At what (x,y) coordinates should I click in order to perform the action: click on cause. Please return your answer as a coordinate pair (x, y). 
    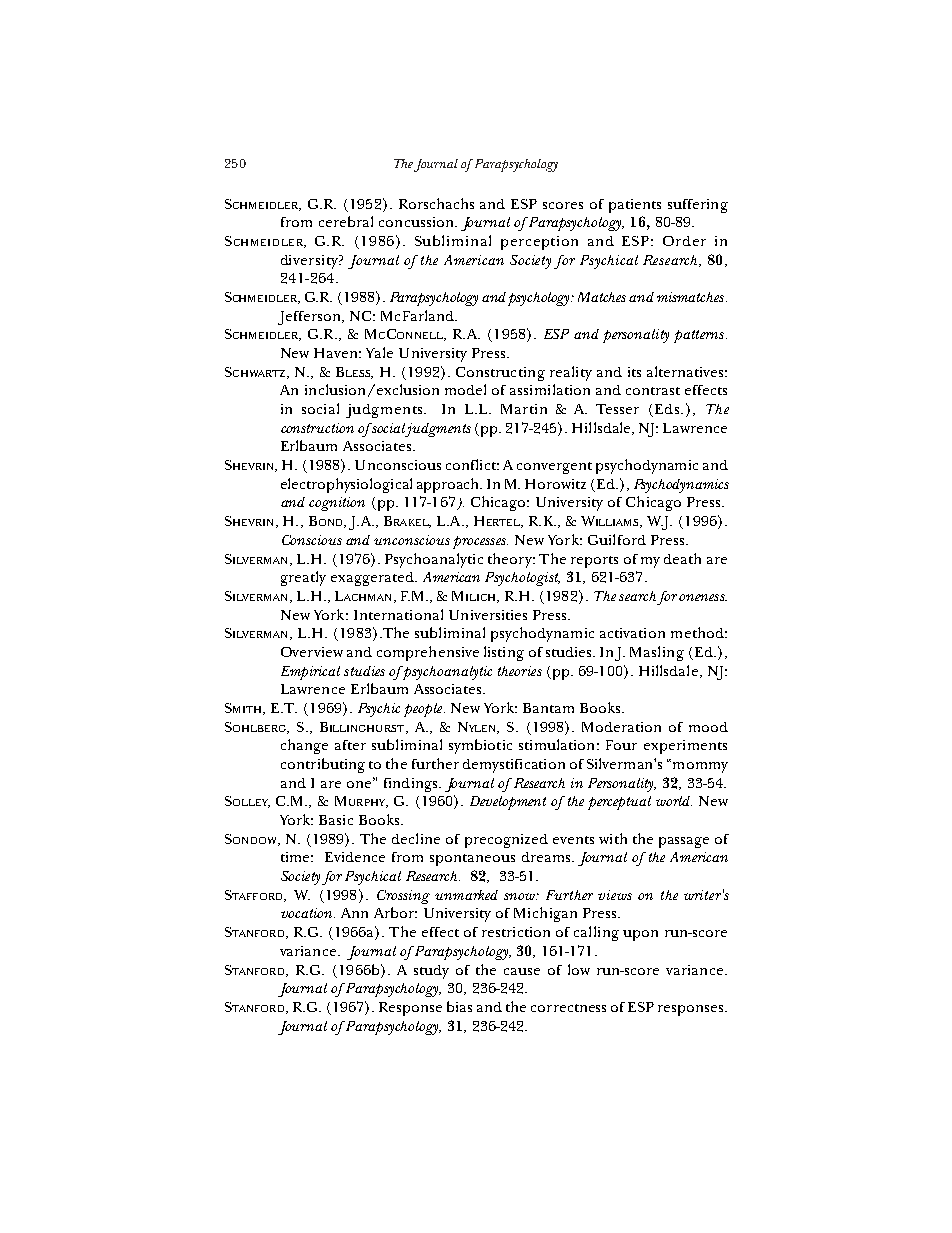
    Looking at the image, I should click on (522, 971).
